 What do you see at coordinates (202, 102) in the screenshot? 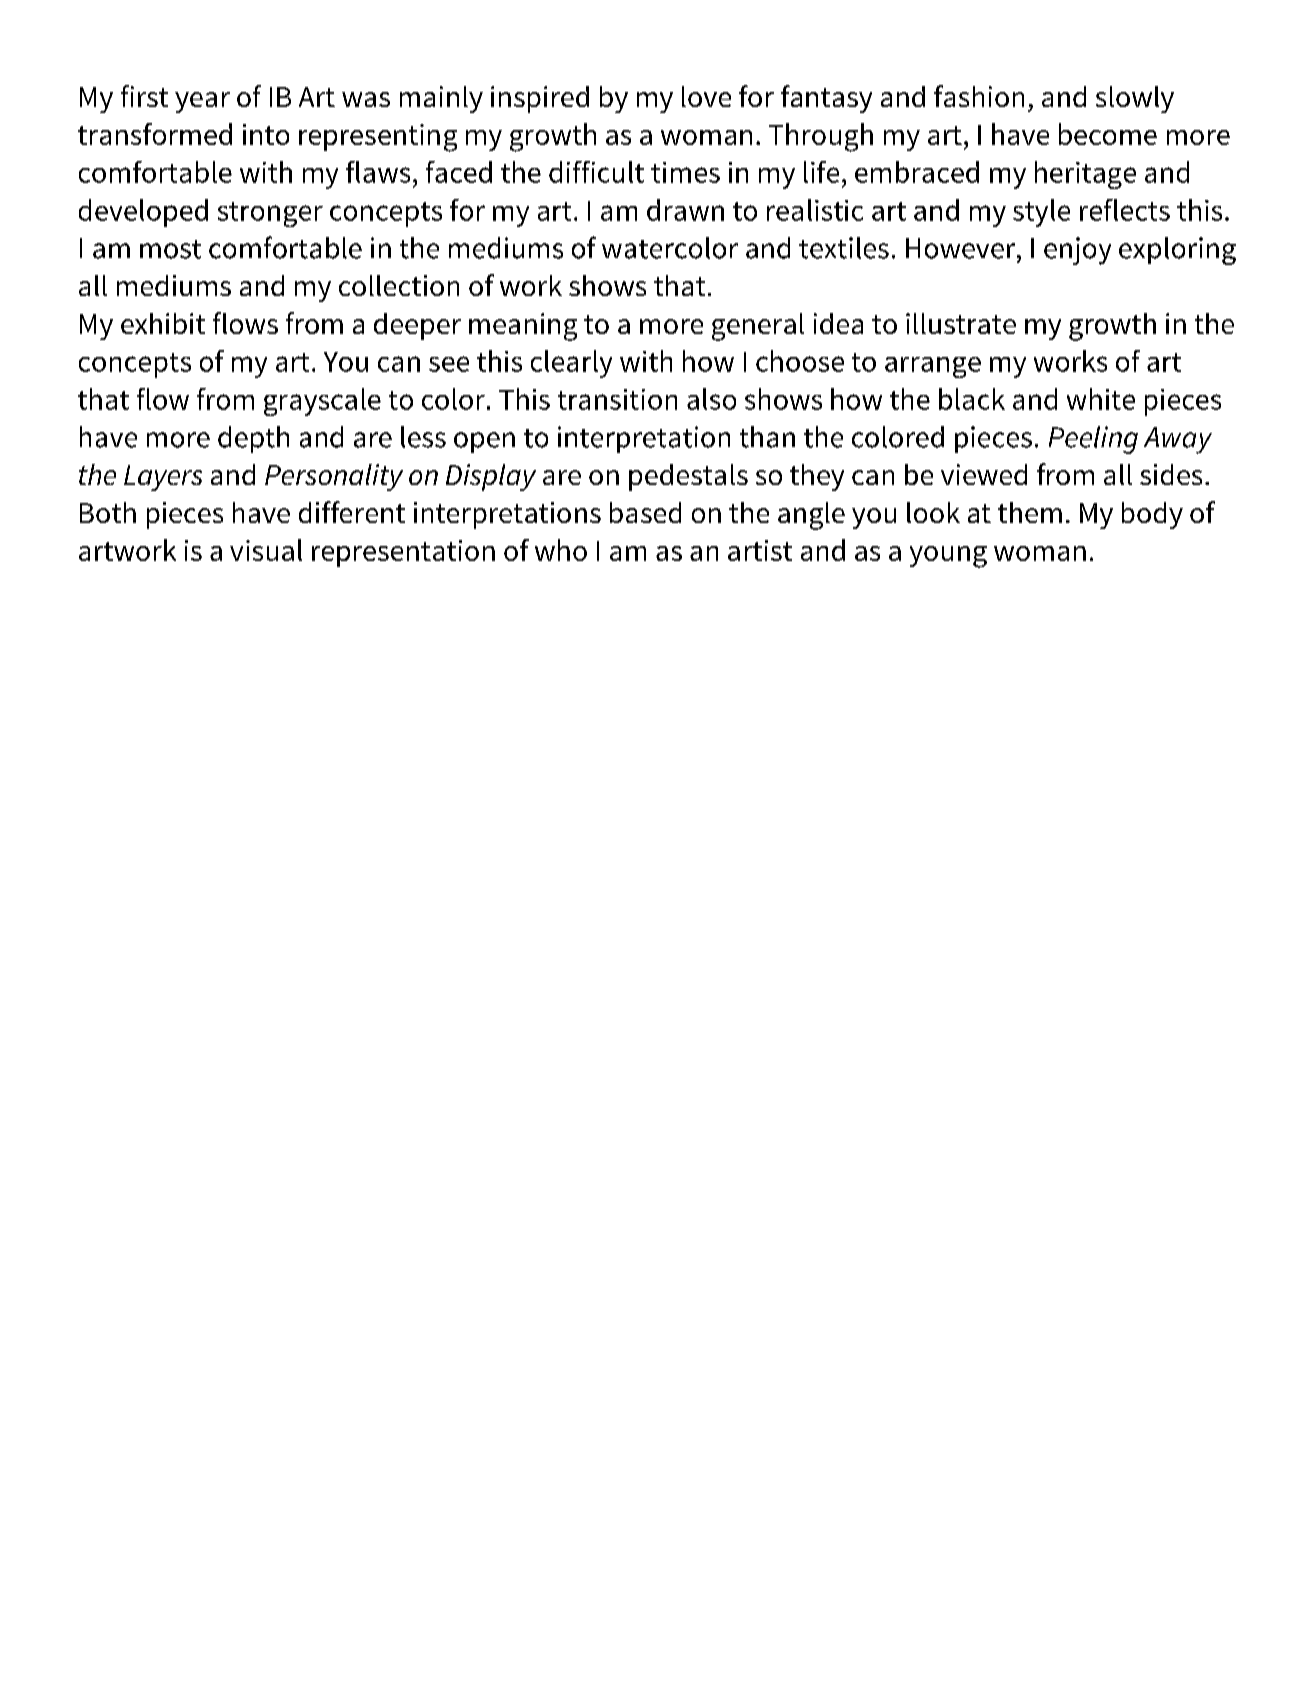
I see `year` at bounding box center [202, 102].
